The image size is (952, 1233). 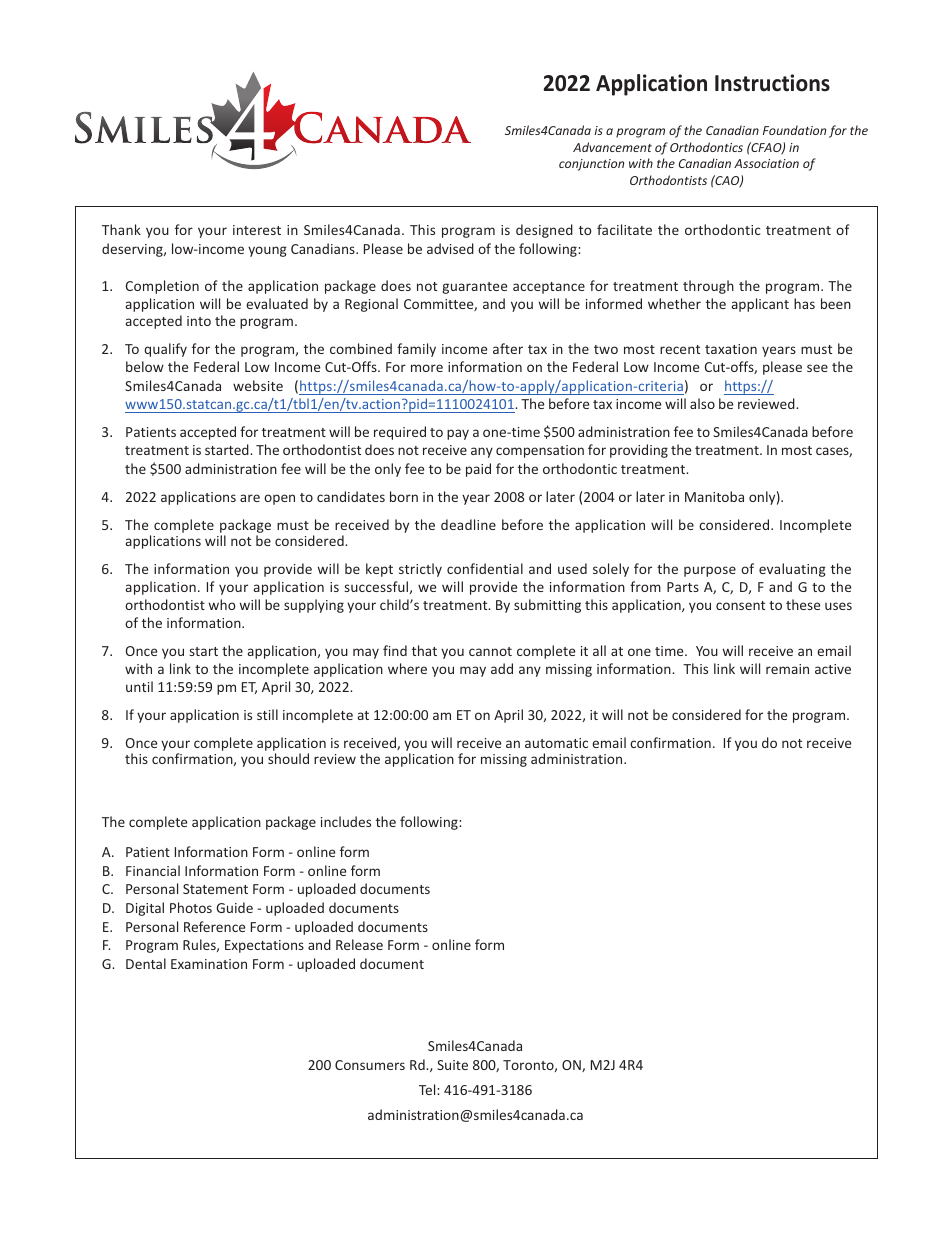 I want to click on consent, so click(x=740, y=605).
